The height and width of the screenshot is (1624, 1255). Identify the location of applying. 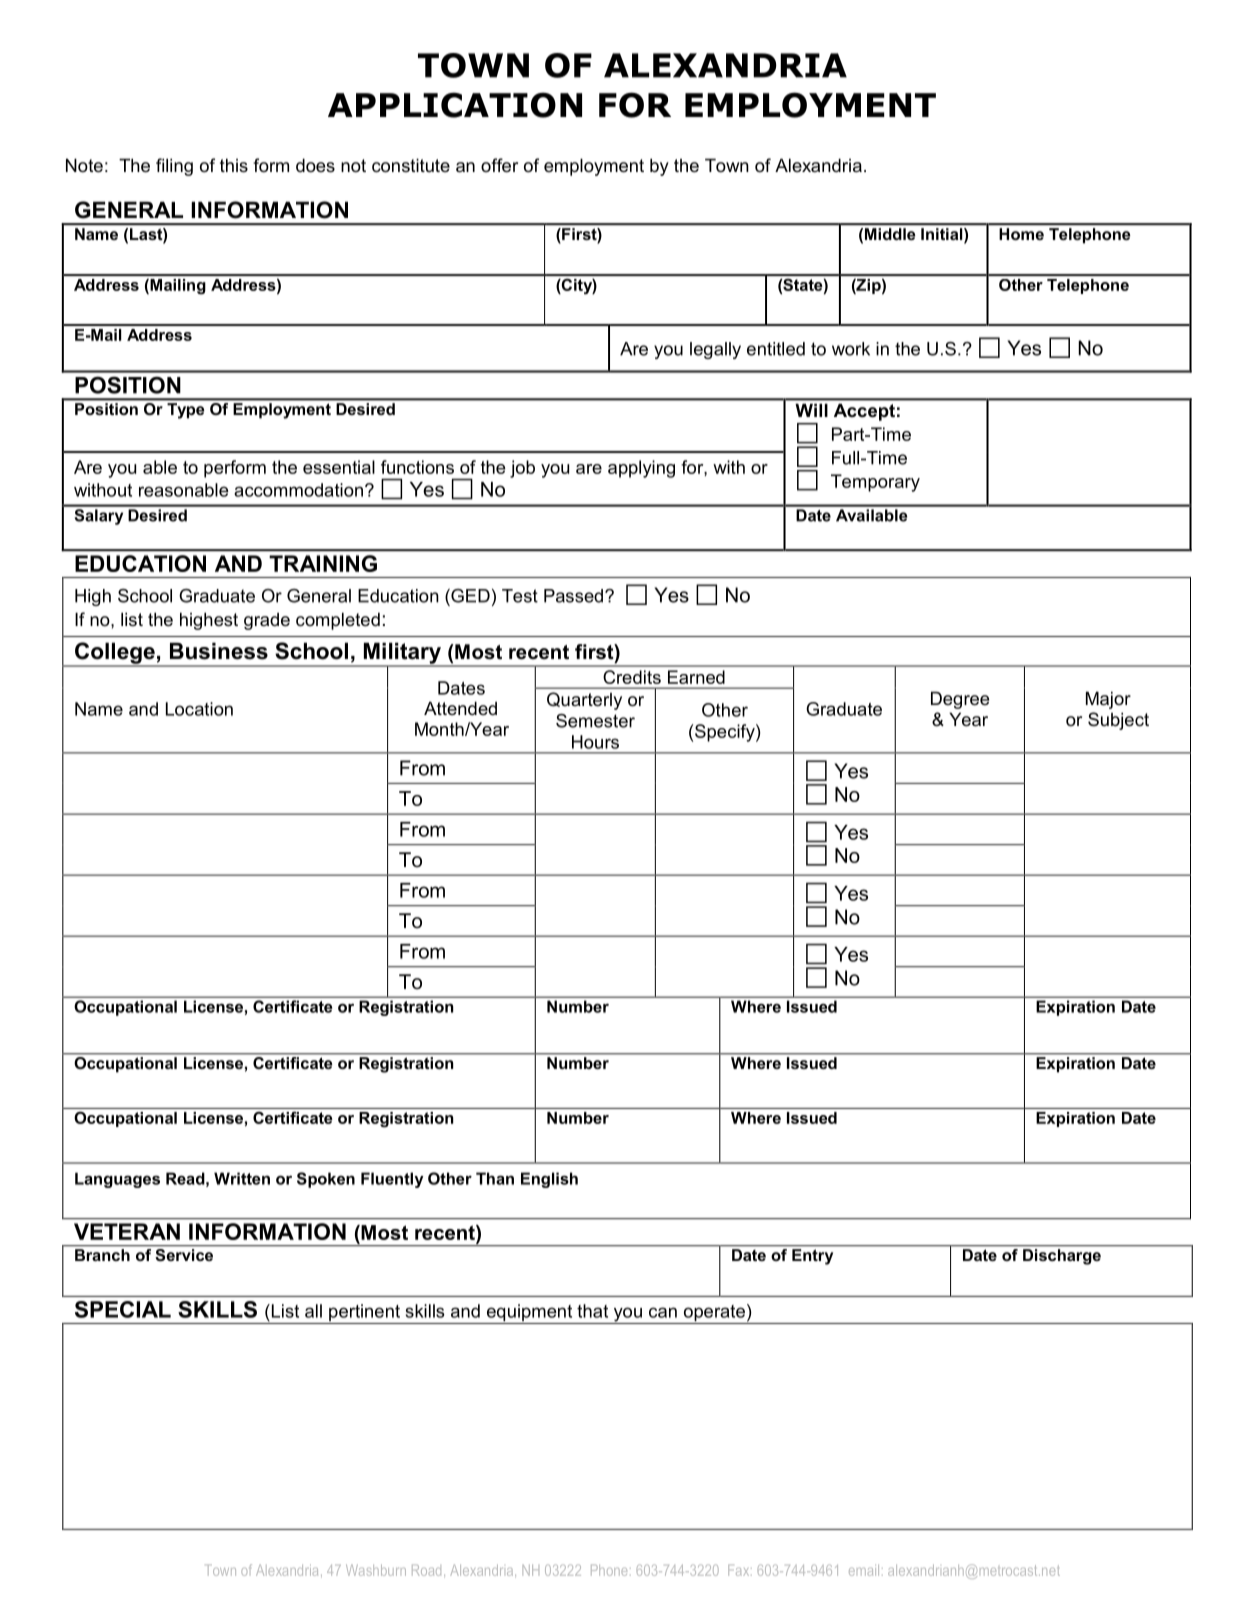
(641, 469).
